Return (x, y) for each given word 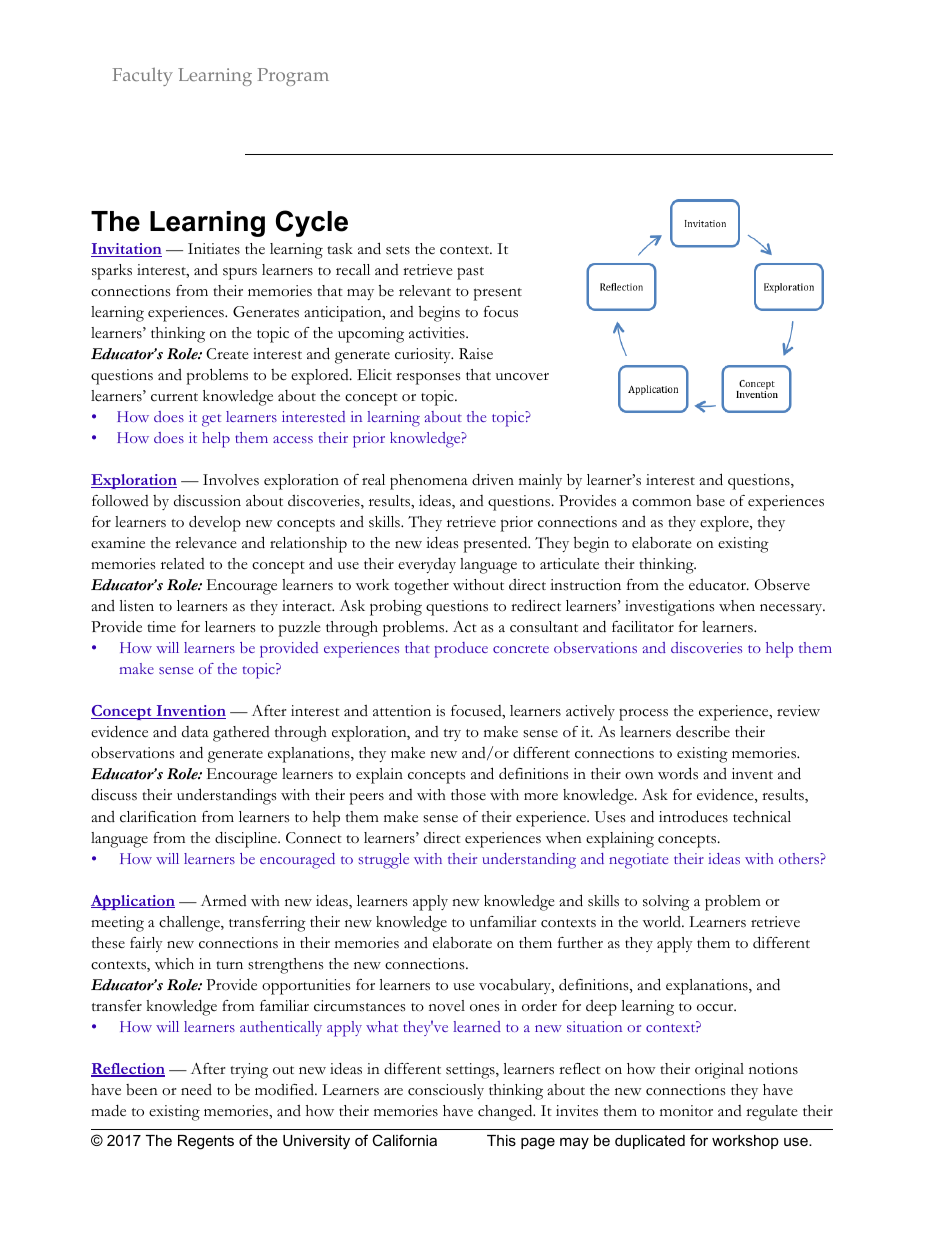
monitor (686, 1110)
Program (293, 77)
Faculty (143, 77)
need (196, 1090)
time (161, 626)
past (470, 273)
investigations (670, 608)
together (421, 587)
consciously (446, 1091)
